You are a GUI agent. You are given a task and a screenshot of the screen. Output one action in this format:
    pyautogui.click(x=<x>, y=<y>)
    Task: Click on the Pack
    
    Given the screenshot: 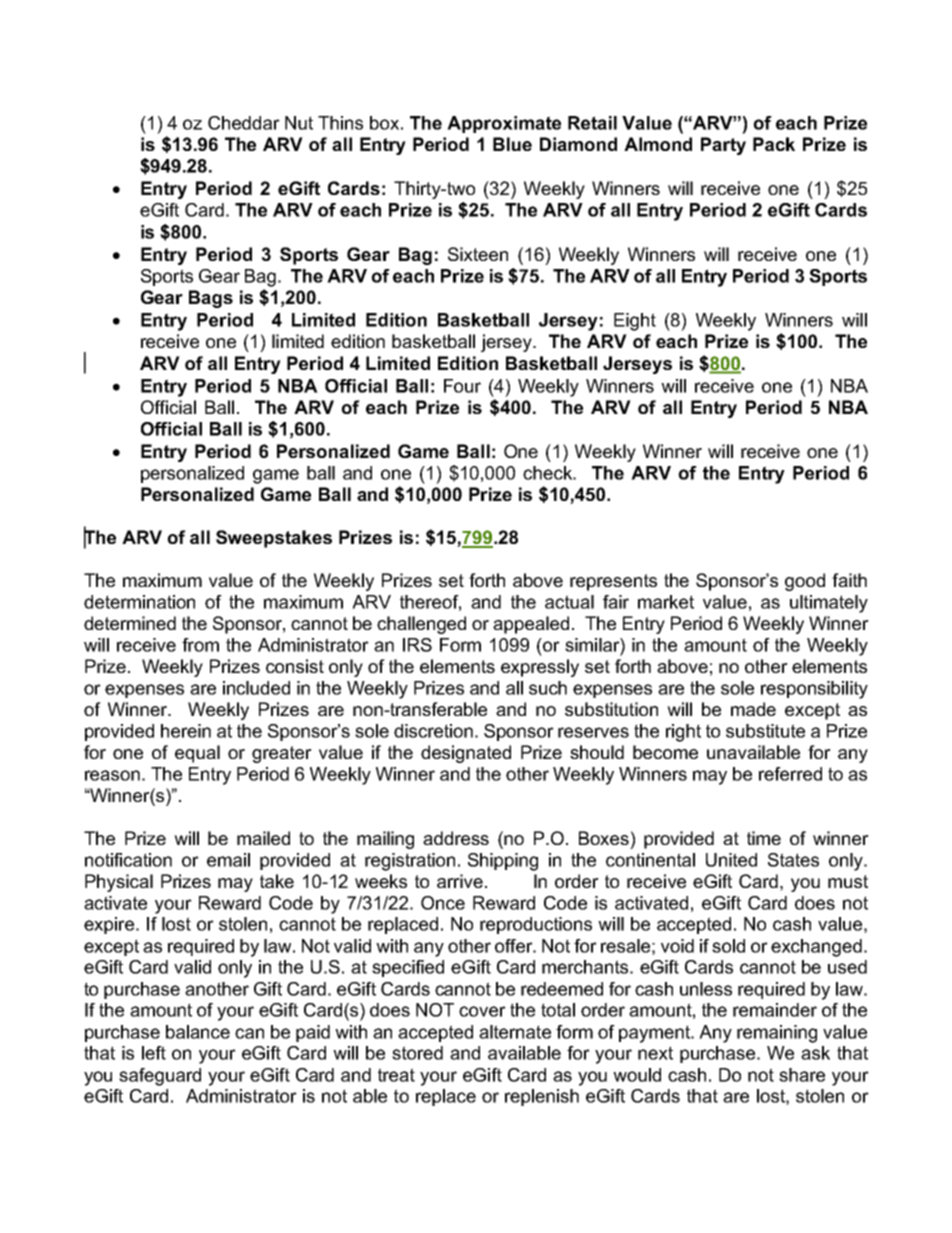 What is the action you would take?
    pyautogui.click(x=774, y=144)
